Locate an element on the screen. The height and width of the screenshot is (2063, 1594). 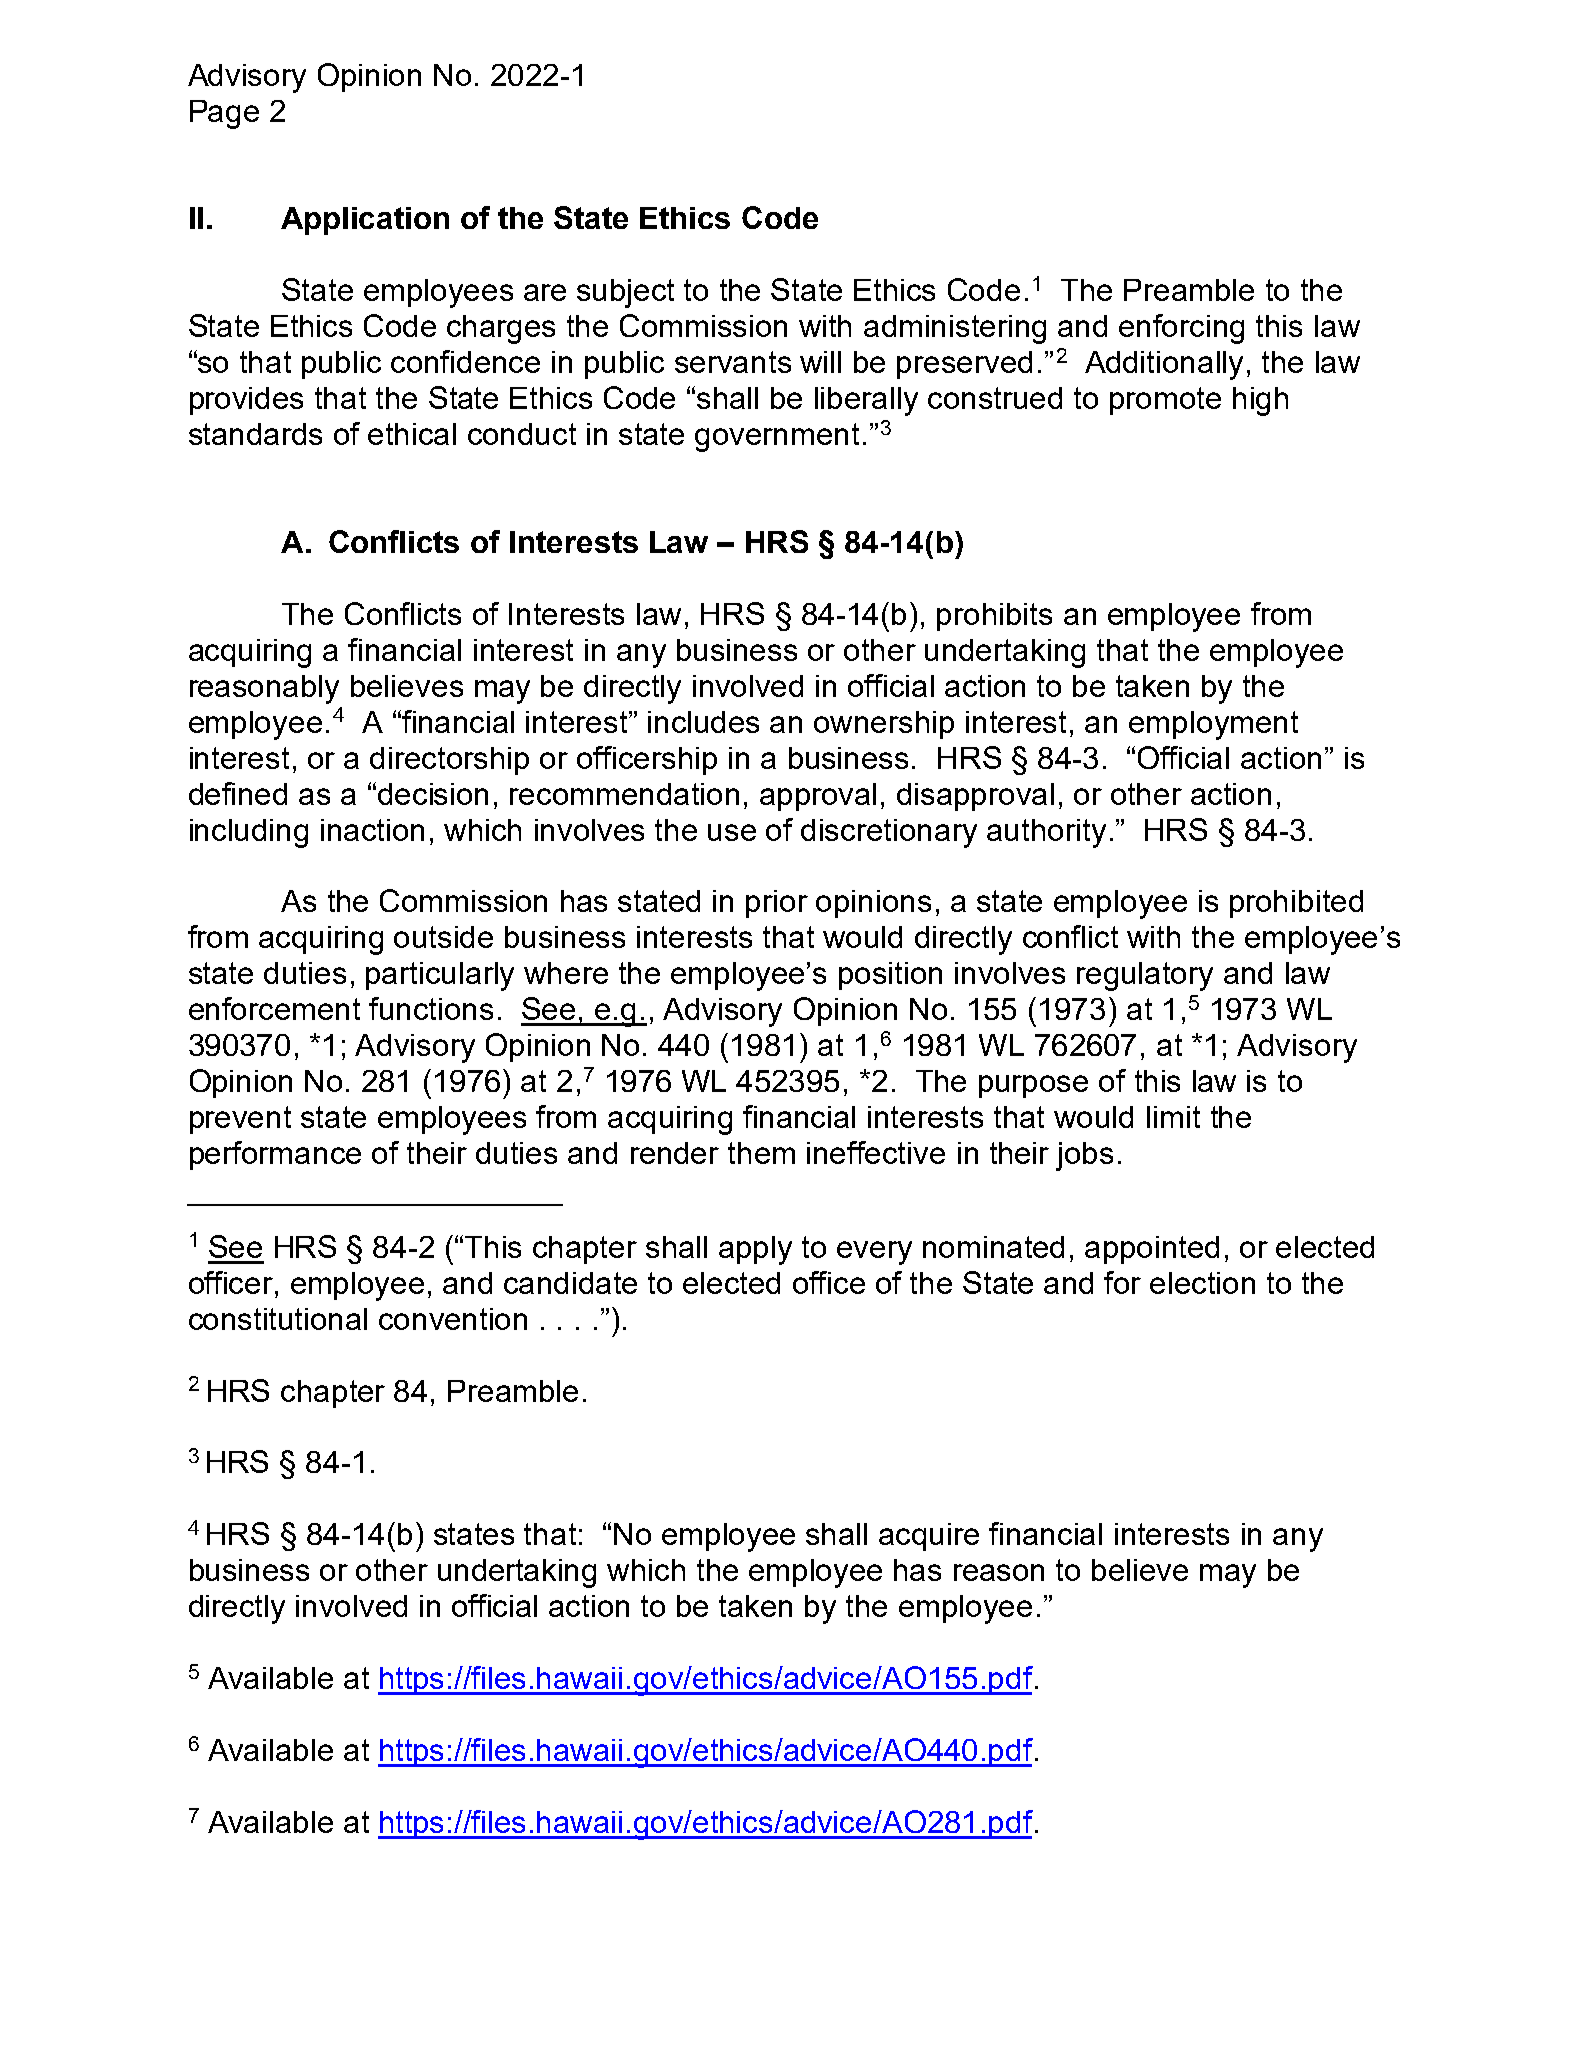
subject is located at coordinates (625, 293).
